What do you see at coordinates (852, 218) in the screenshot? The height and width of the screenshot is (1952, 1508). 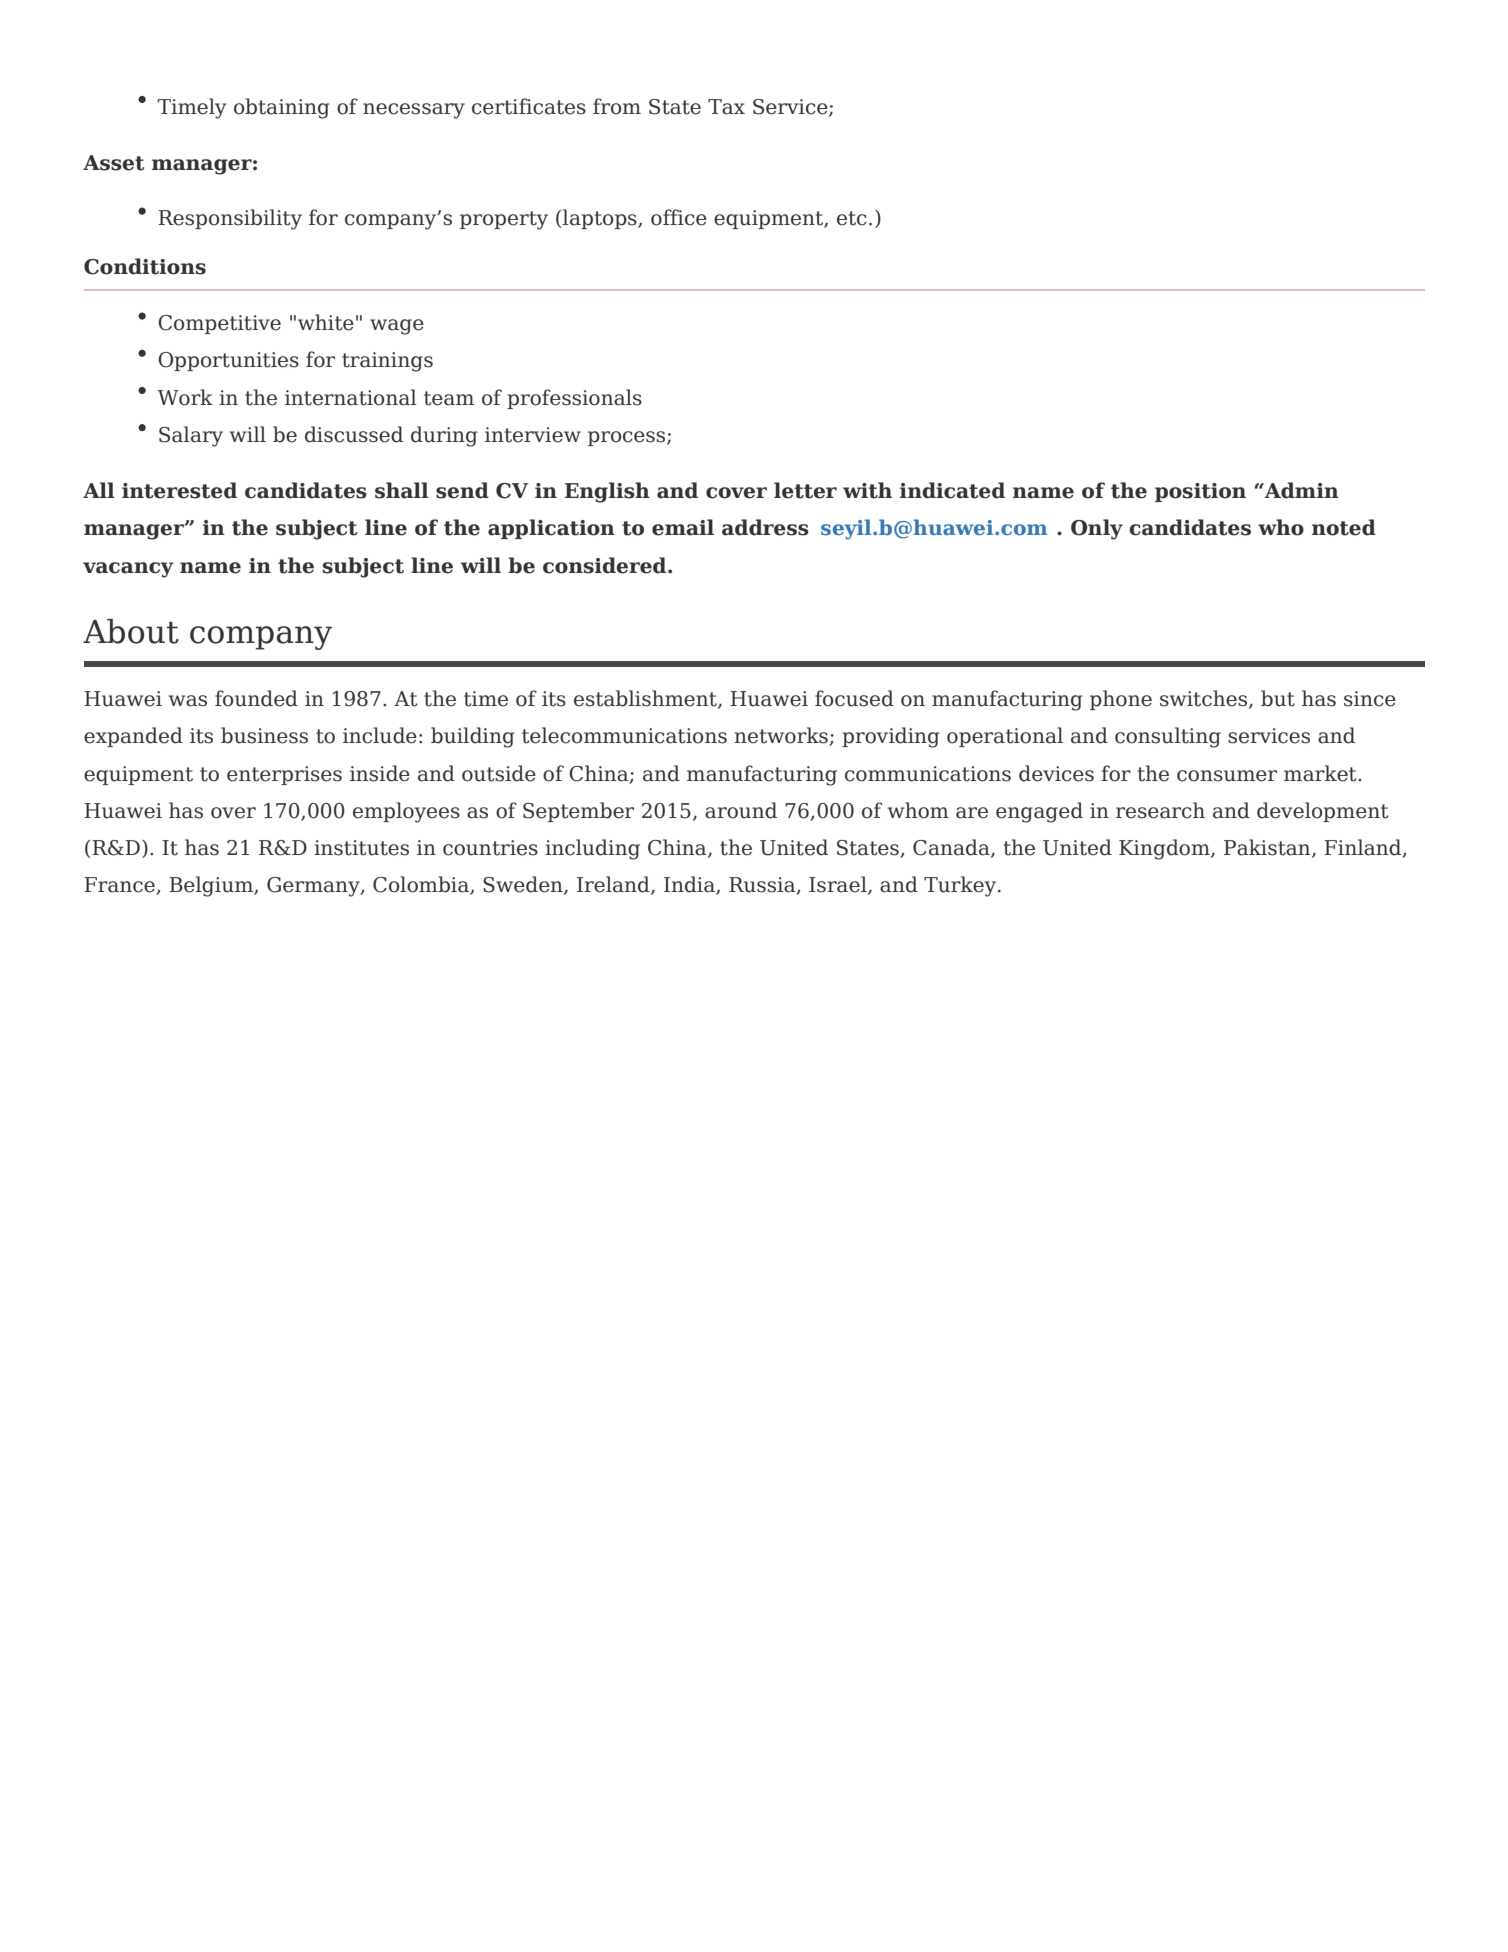 I see `etc` at bounding box center [852, 218].
